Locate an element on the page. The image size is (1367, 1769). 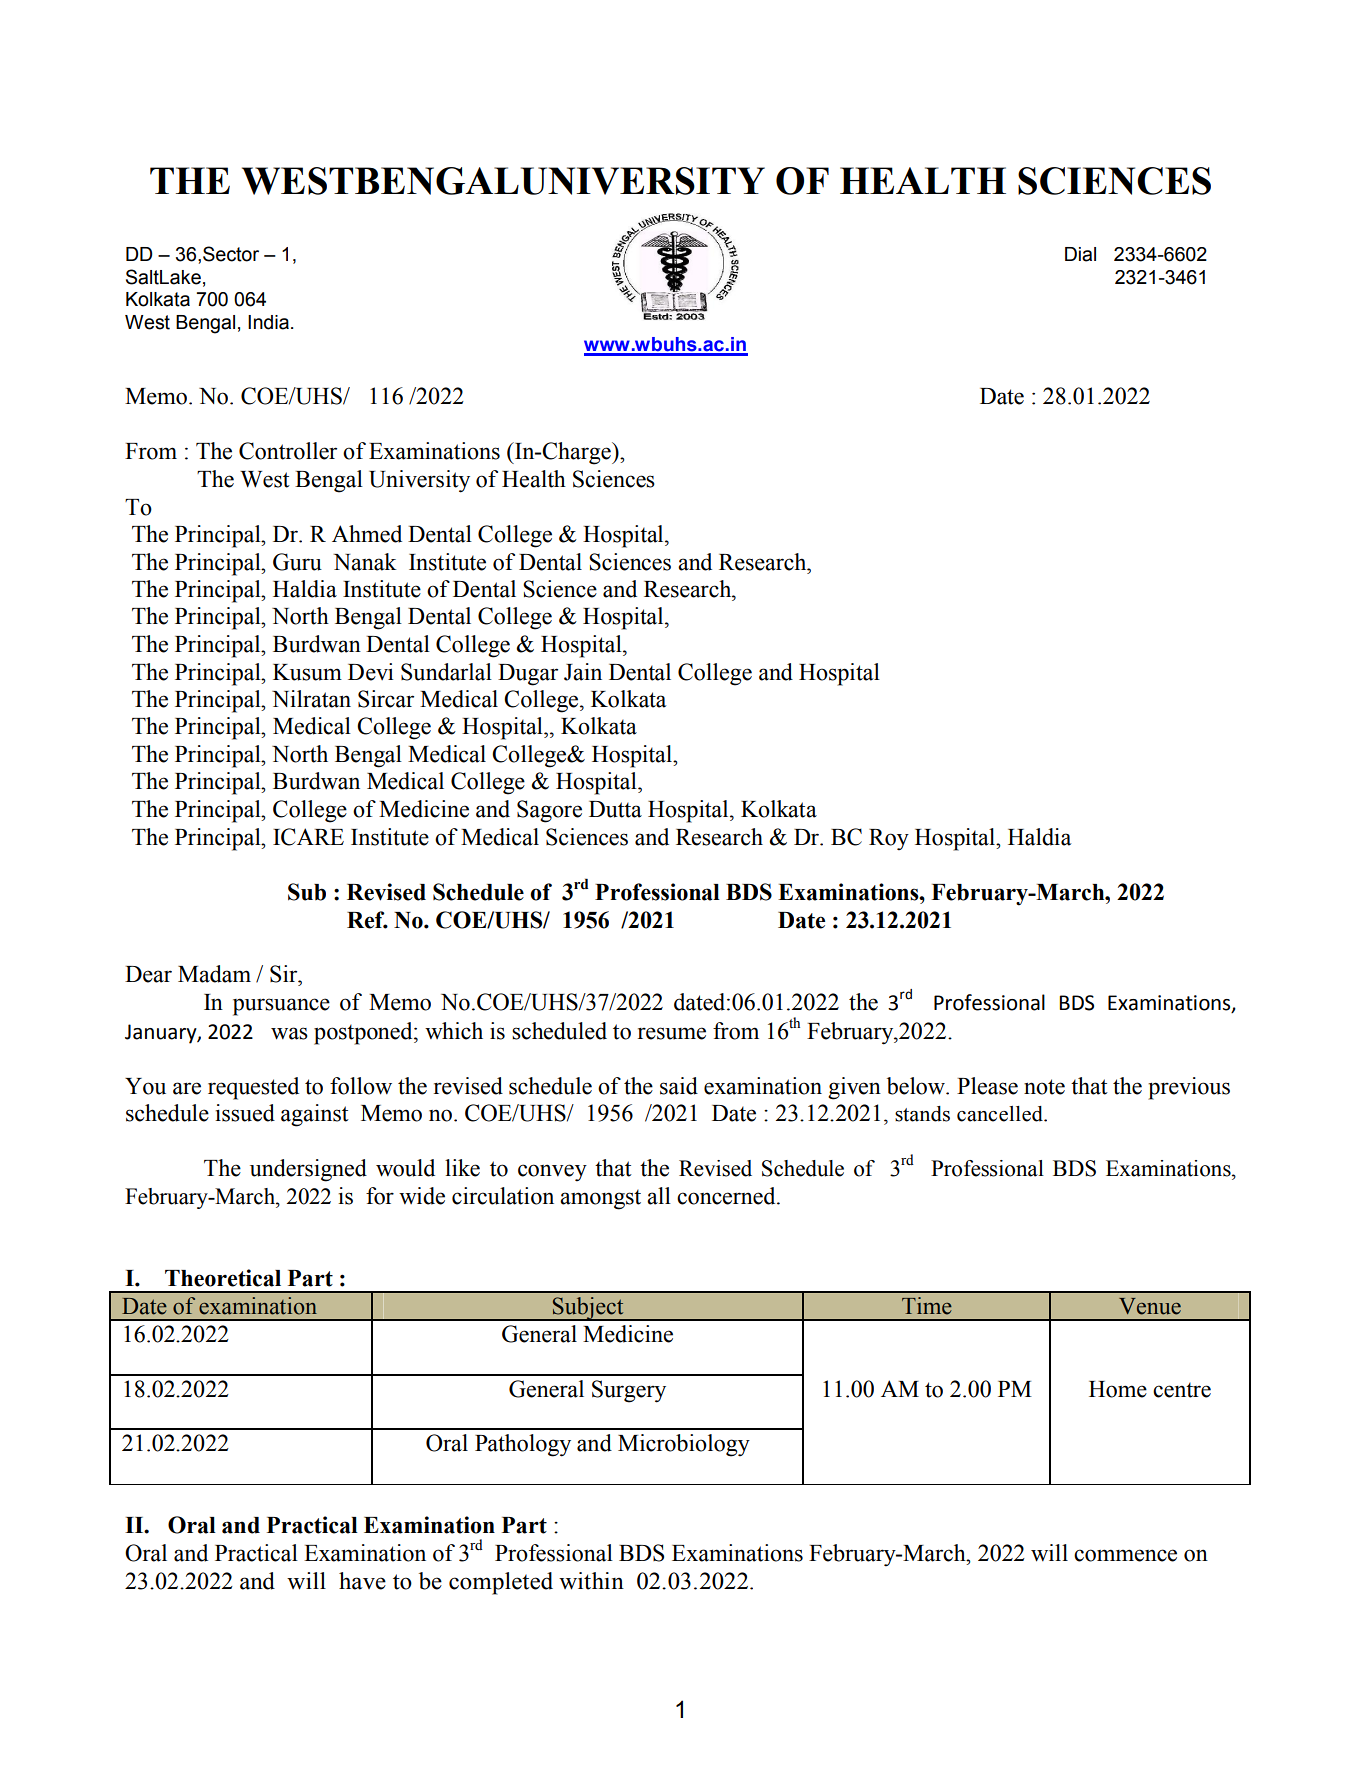
Dutta is located at coordinates (615, 809).
